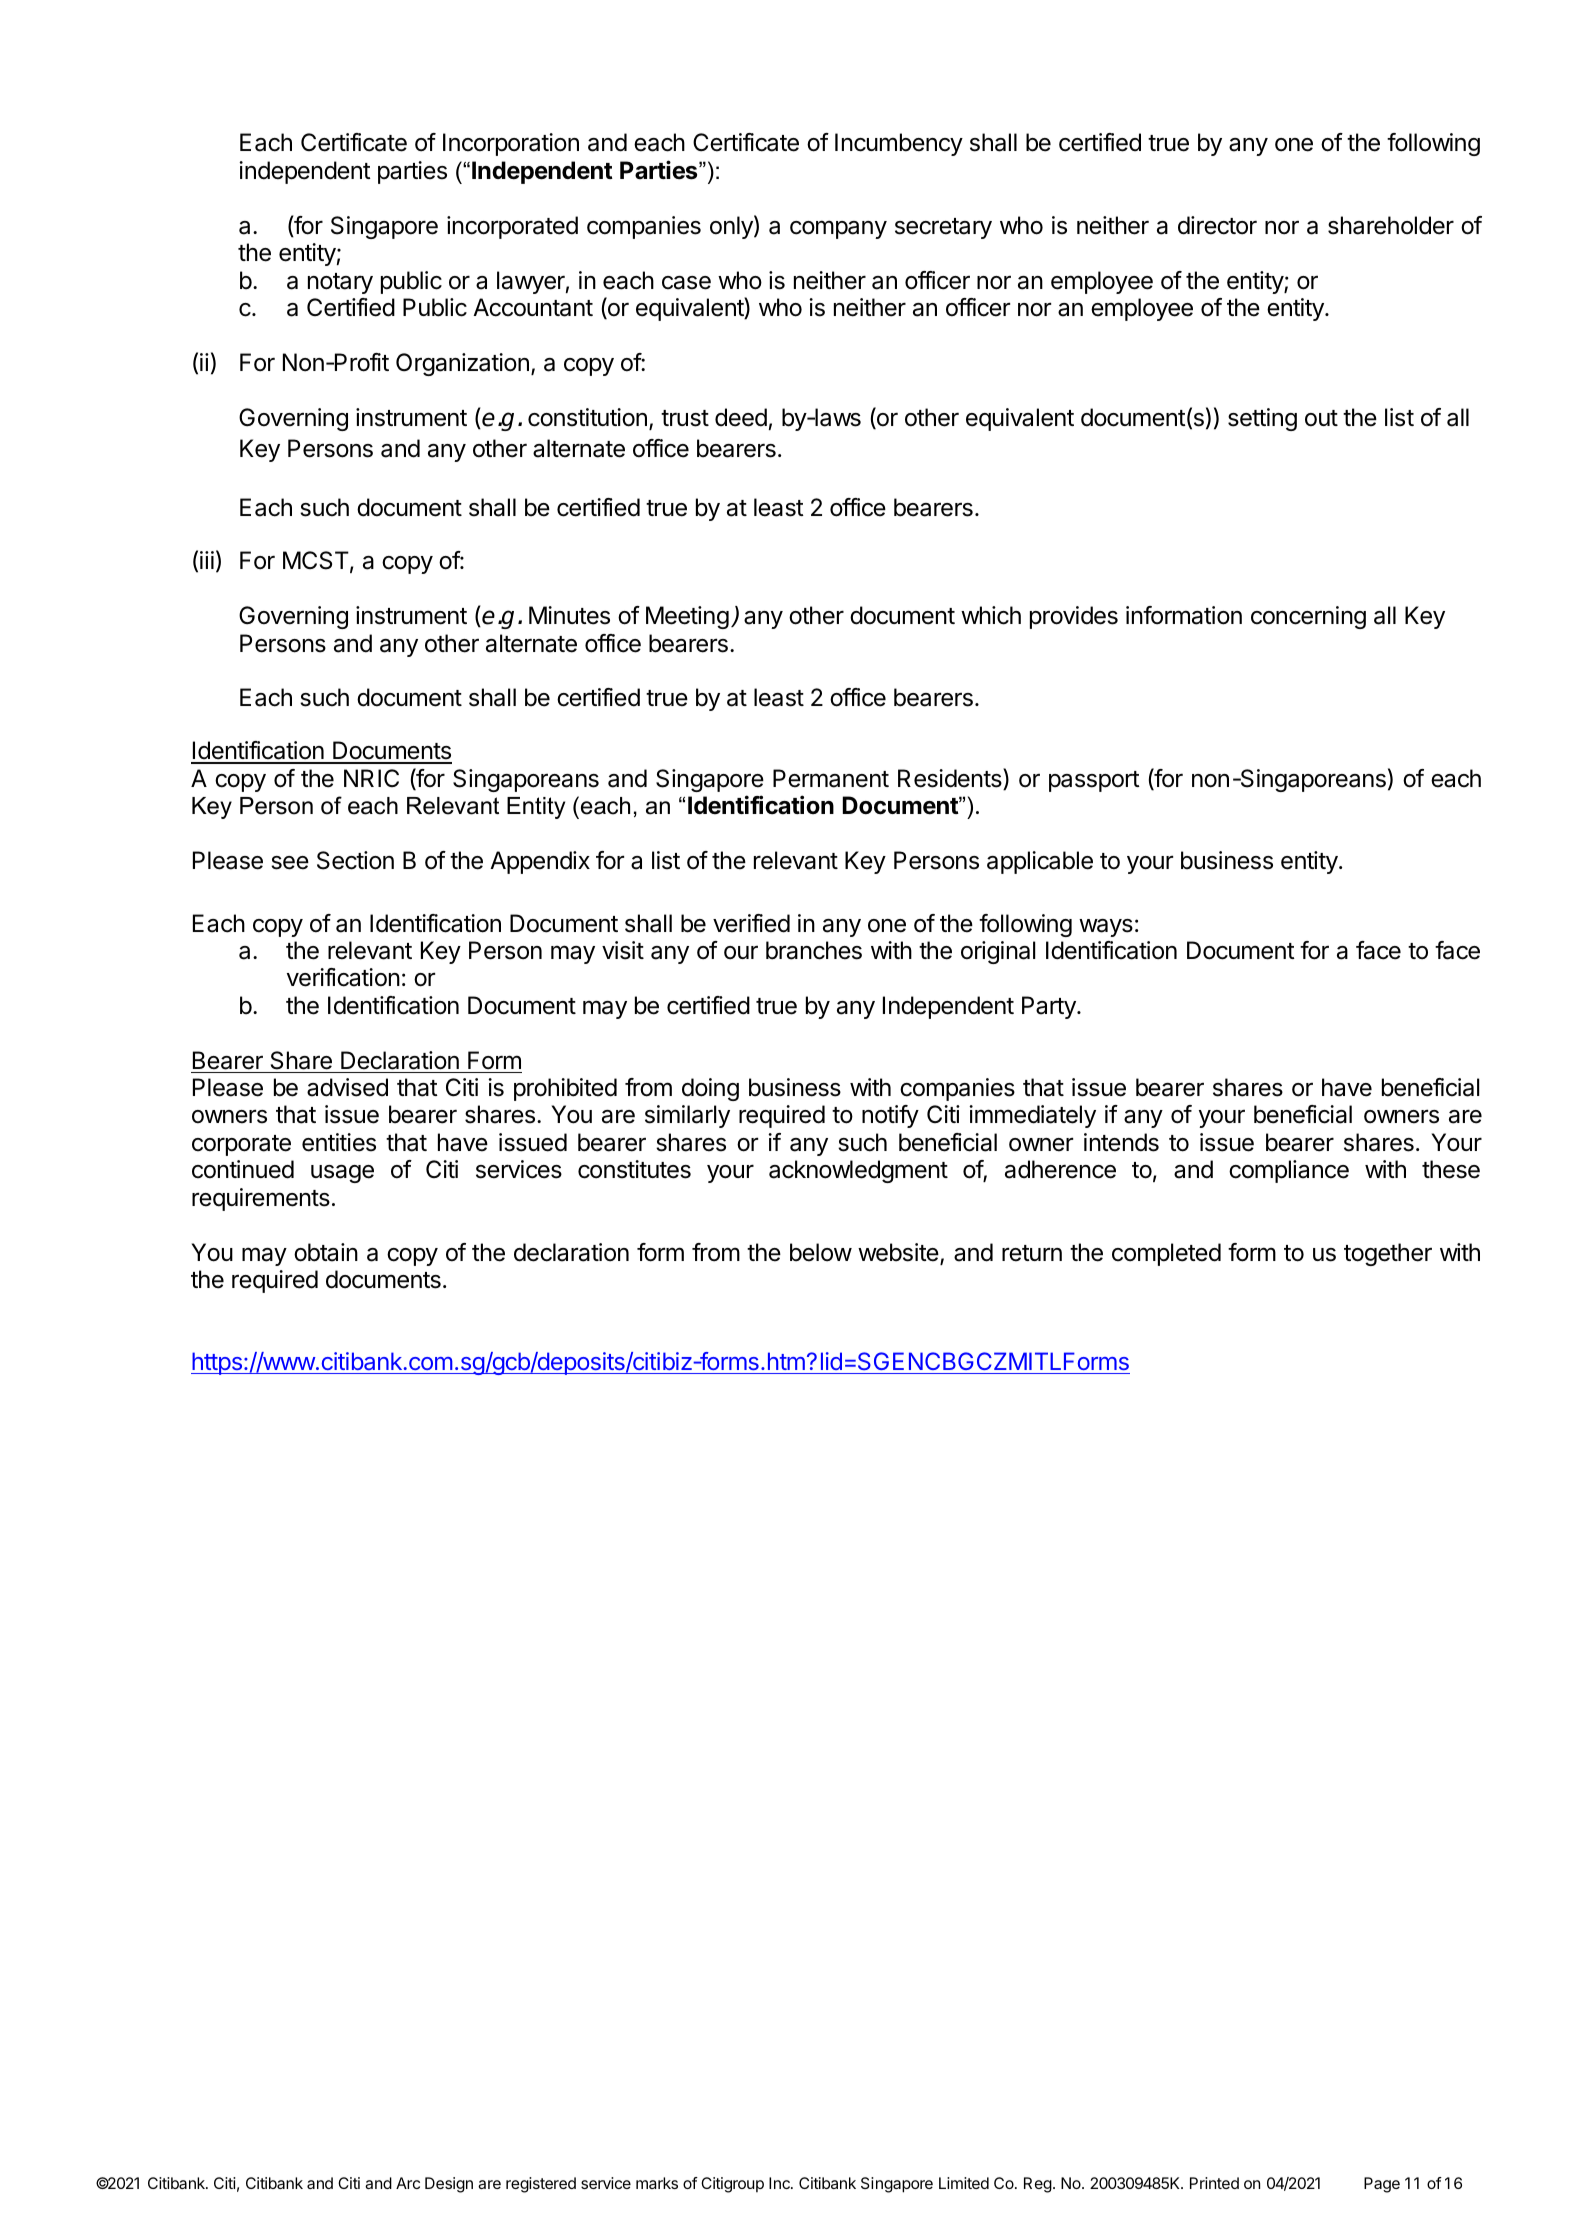  What do you see at coordinates (1289, 1171) in the image?
I see `compliance` at bounding box center [1289, 1171].
